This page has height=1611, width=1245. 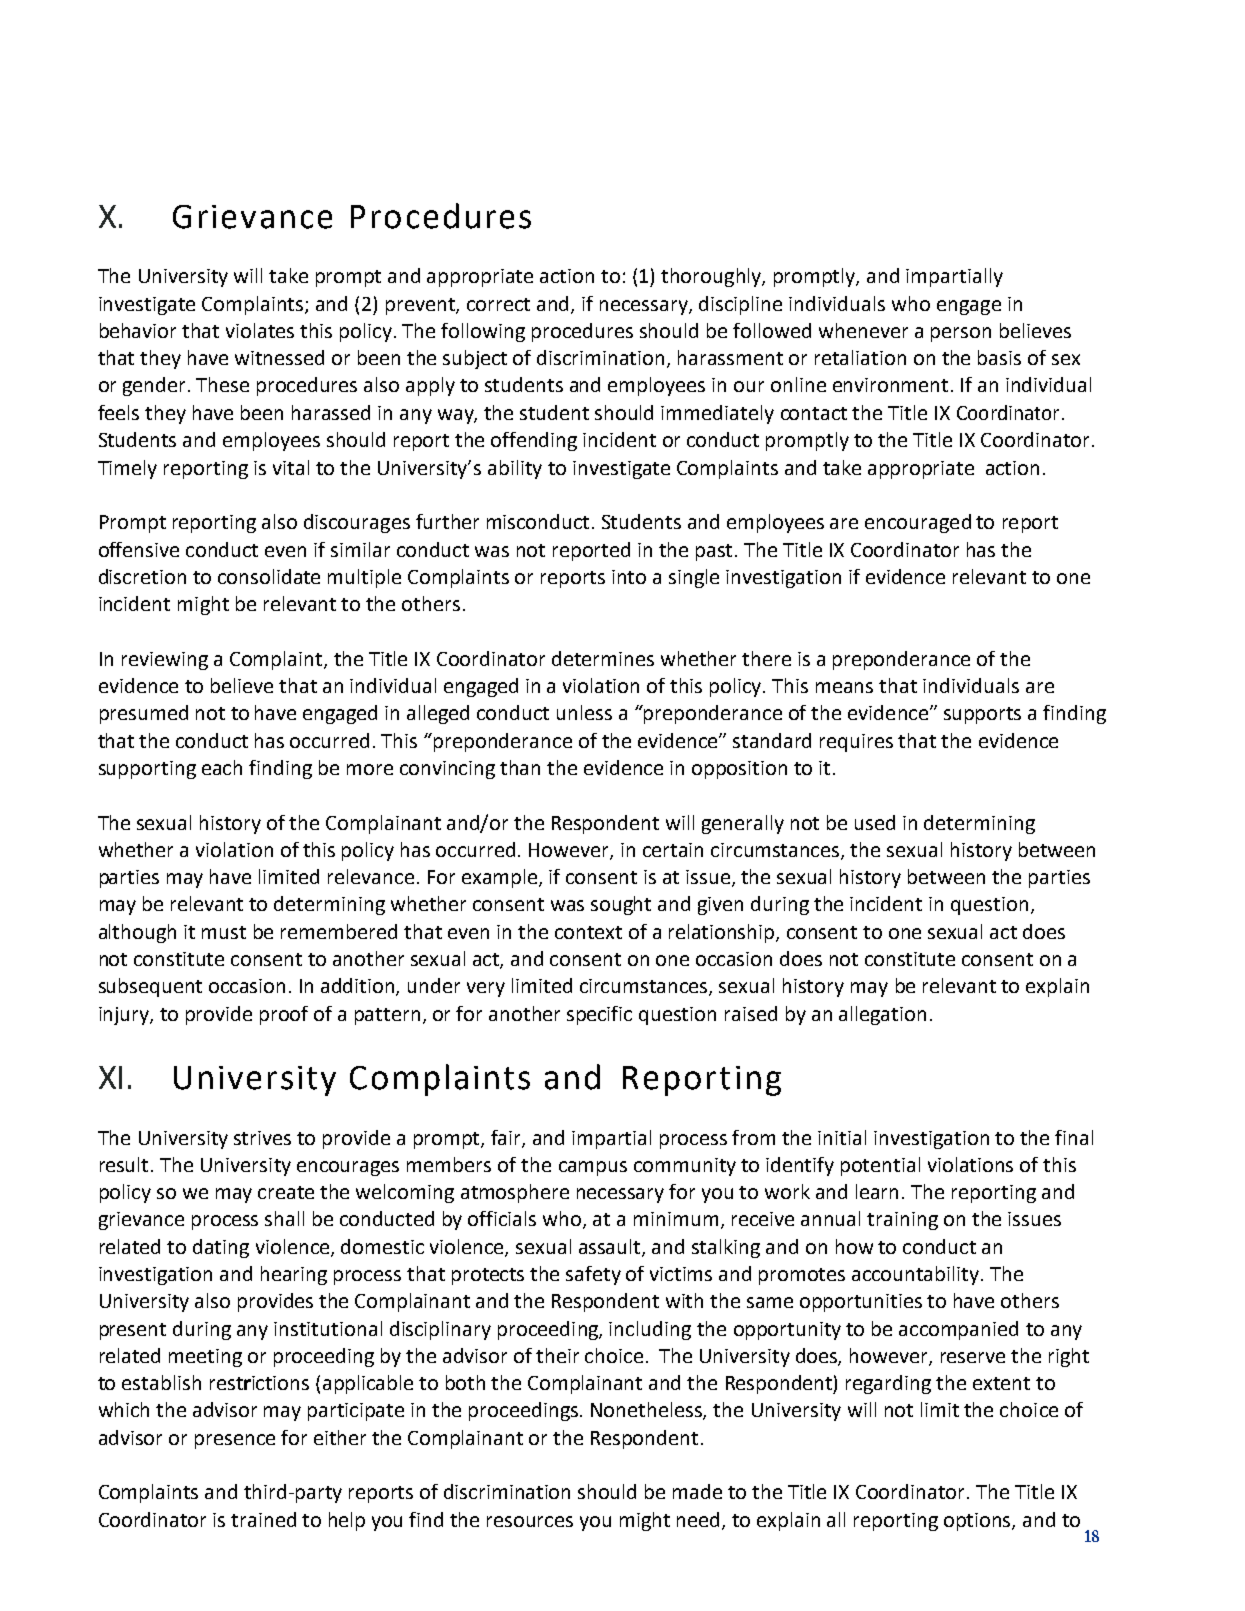 What do you see at coordinates (260, 330) in the page?
I see `violates` at bounding box center [260, 330].
